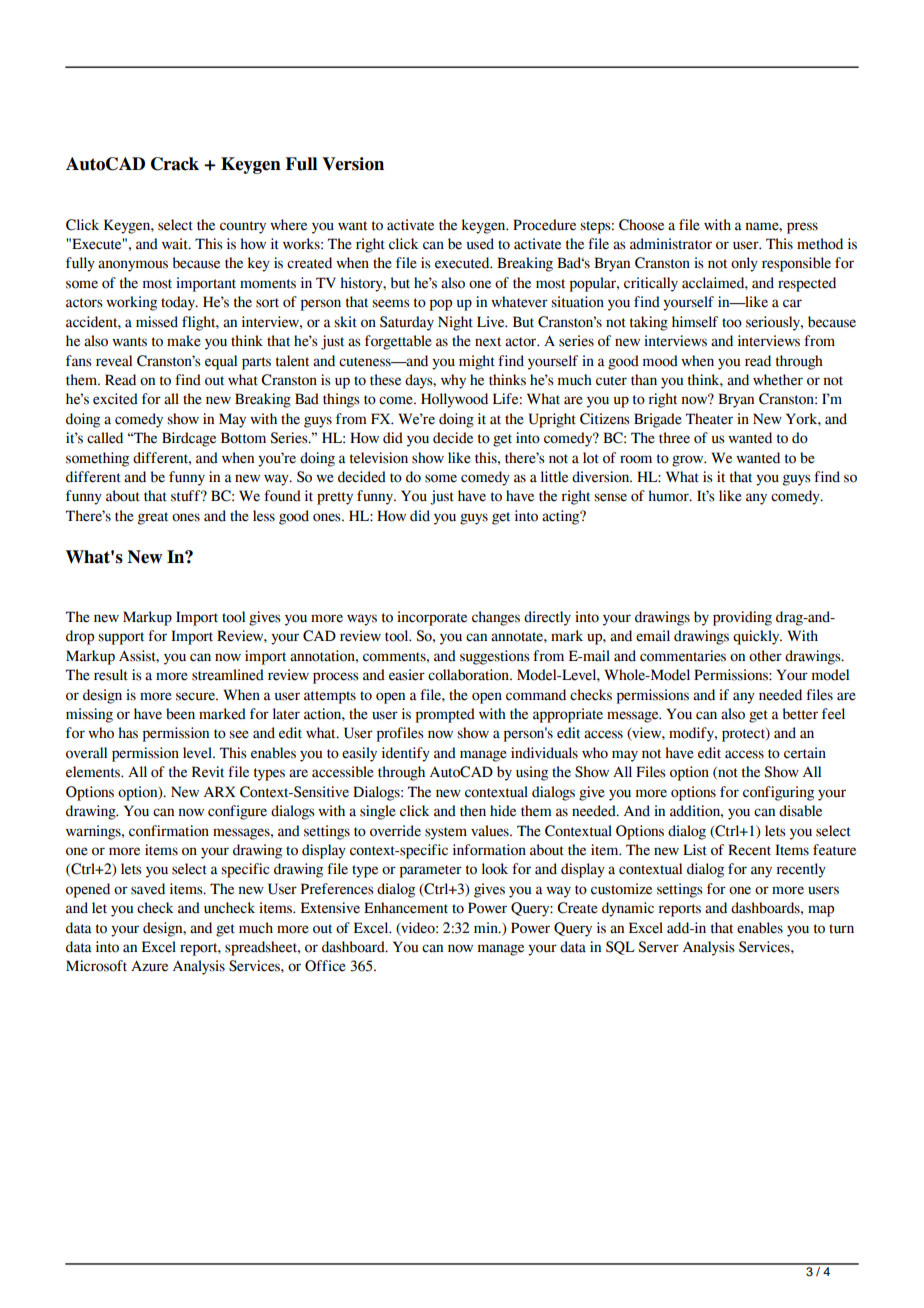  Describe the element at coordinates (406, 908) in the screenshot. I see `Enhancement` at that location.
